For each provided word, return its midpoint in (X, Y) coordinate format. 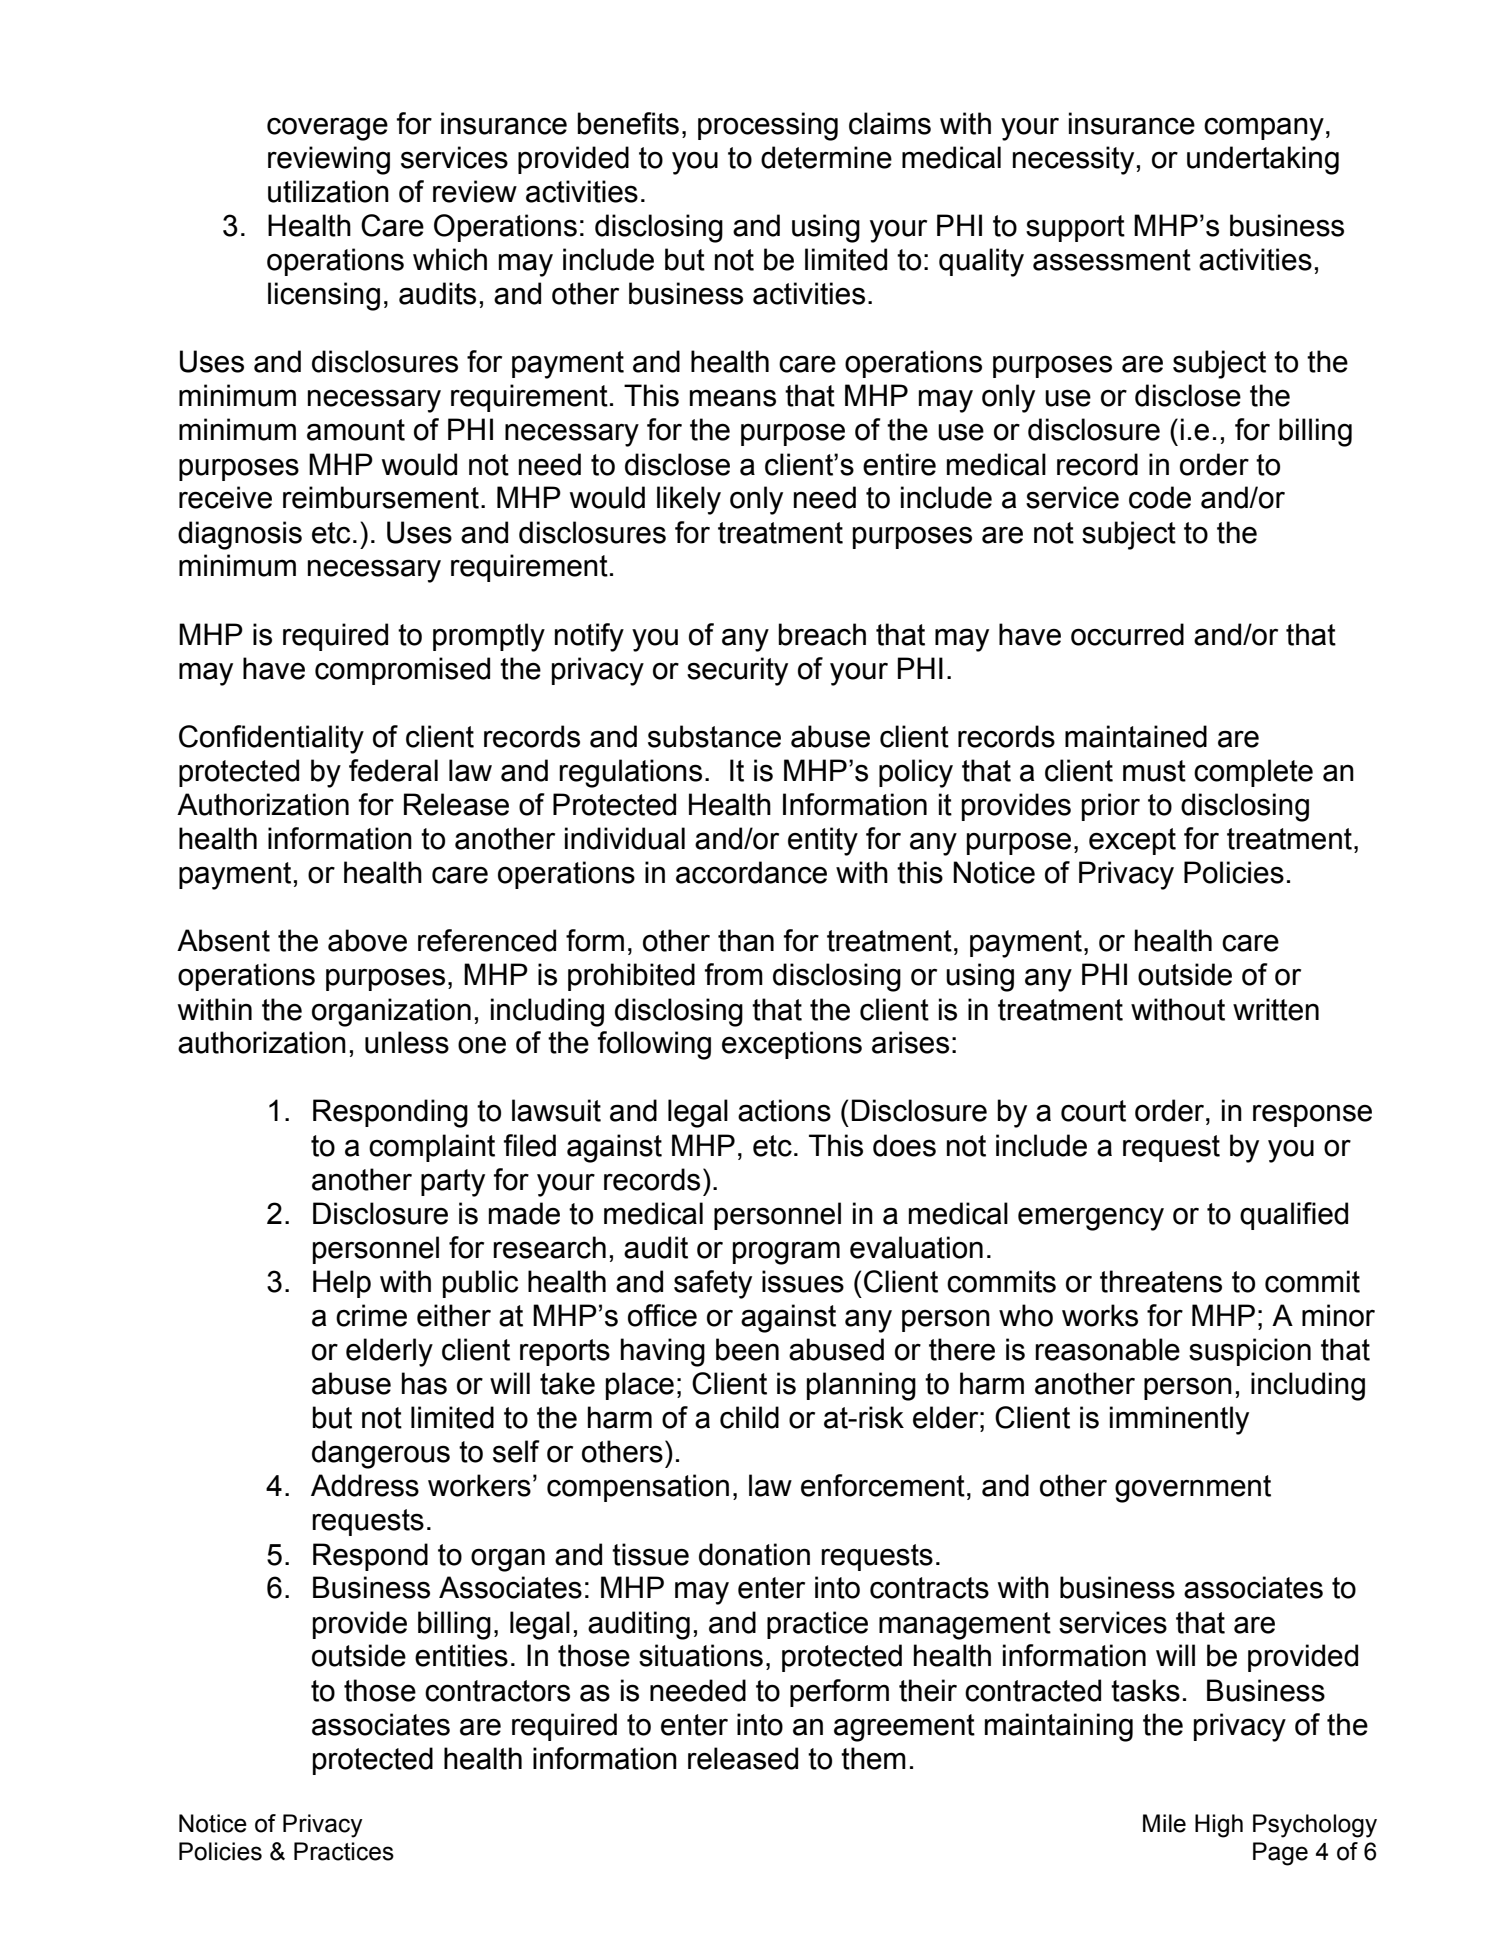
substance (714, 736)
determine (826, 157)
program (786, 1253)
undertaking (1263, 160)
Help (342, 1284)
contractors (497, 1691)
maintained (1136, 736)
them (873, 1758)
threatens (1161, 1281)
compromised (402, 671)
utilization (328, 191)
